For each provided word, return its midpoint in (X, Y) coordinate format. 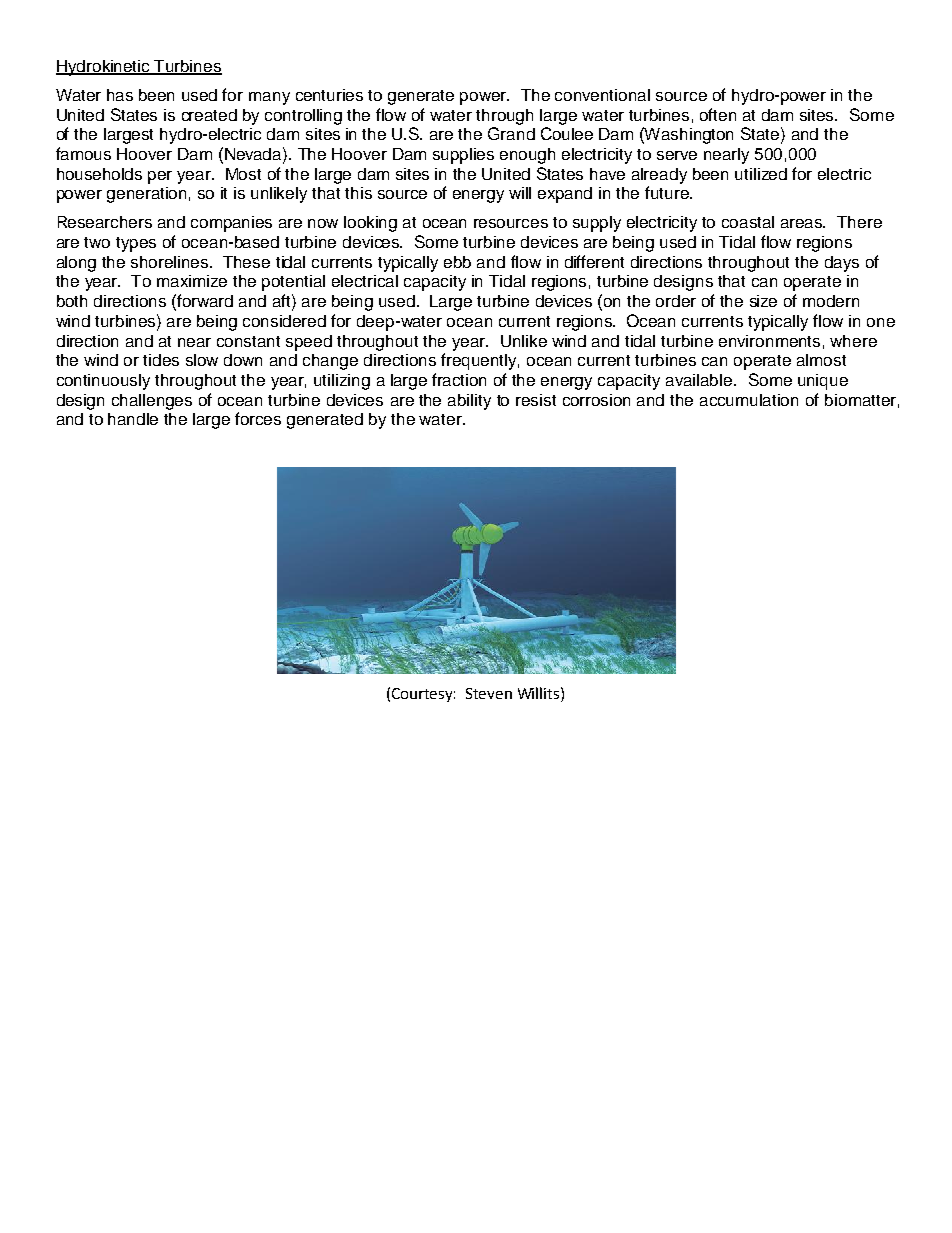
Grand (511, 133)
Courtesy (423, 695)
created (209, 115)
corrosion (596, 400)
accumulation (749, 400)
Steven (489, 693)
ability (469, 402)
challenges (152, 402)
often (718, 114)
